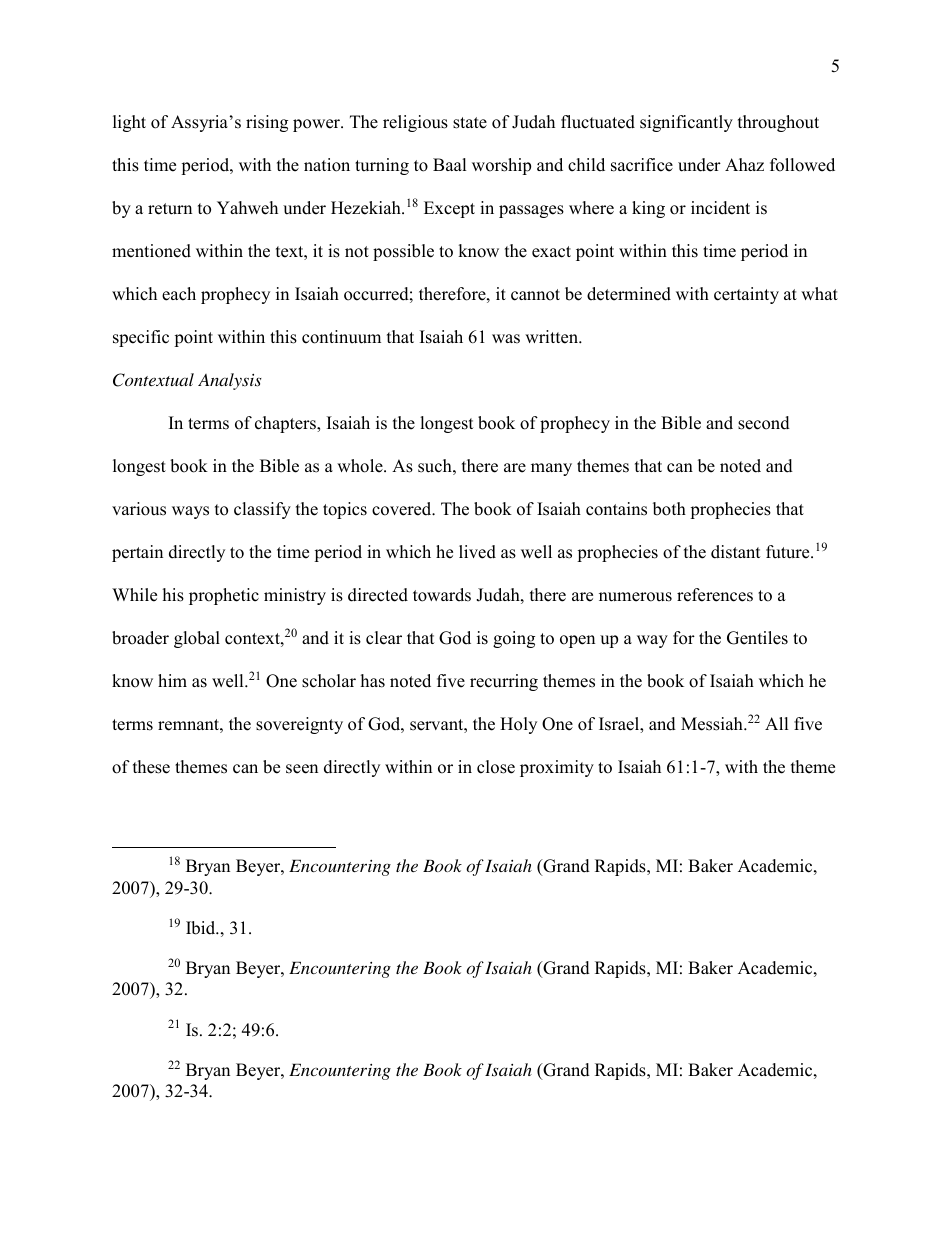  What do you see at coordinates (477, 552) in the page?
I see `lived` at bounding box center [477, 552].
